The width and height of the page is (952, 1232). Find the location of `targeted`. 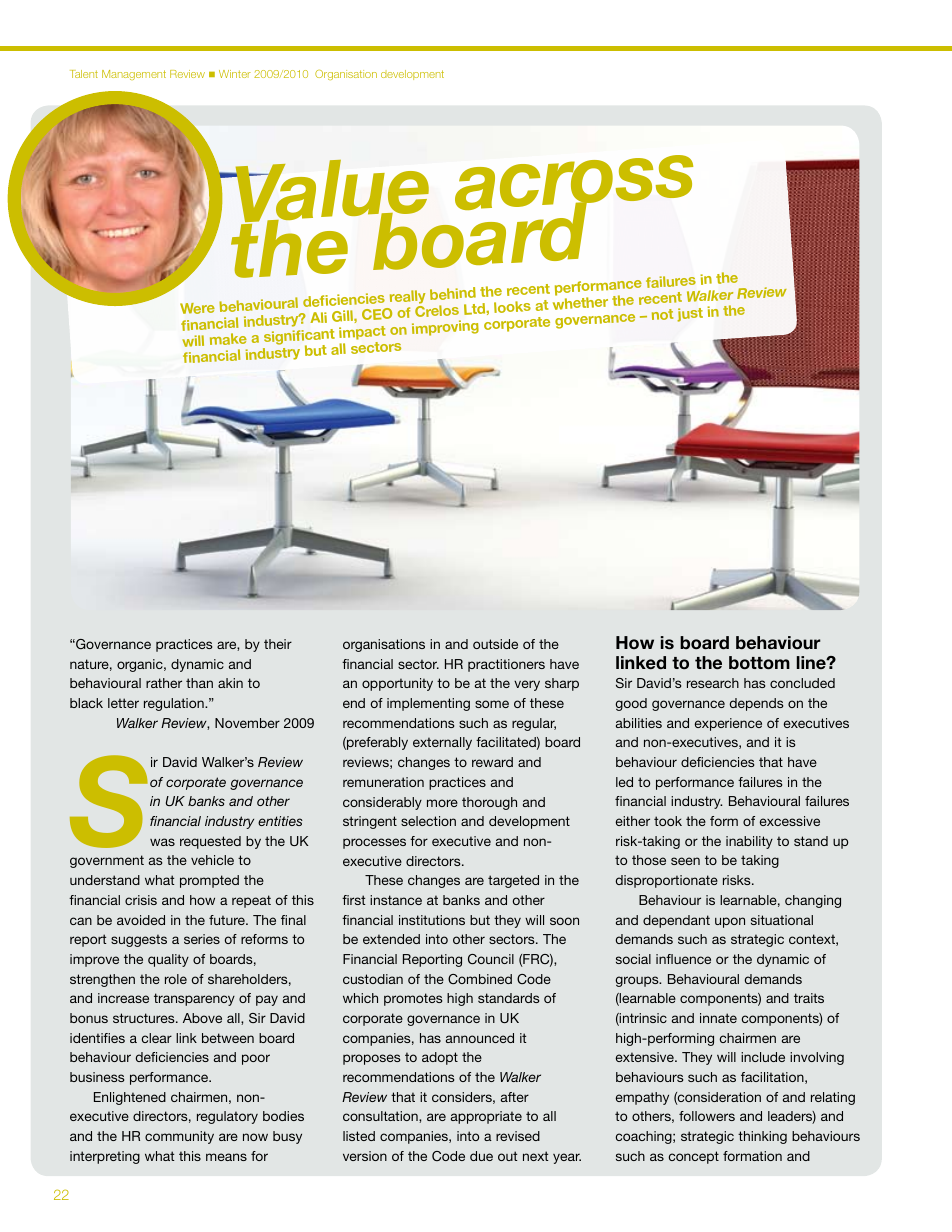

targeted is located at coordinates (513, 881).
